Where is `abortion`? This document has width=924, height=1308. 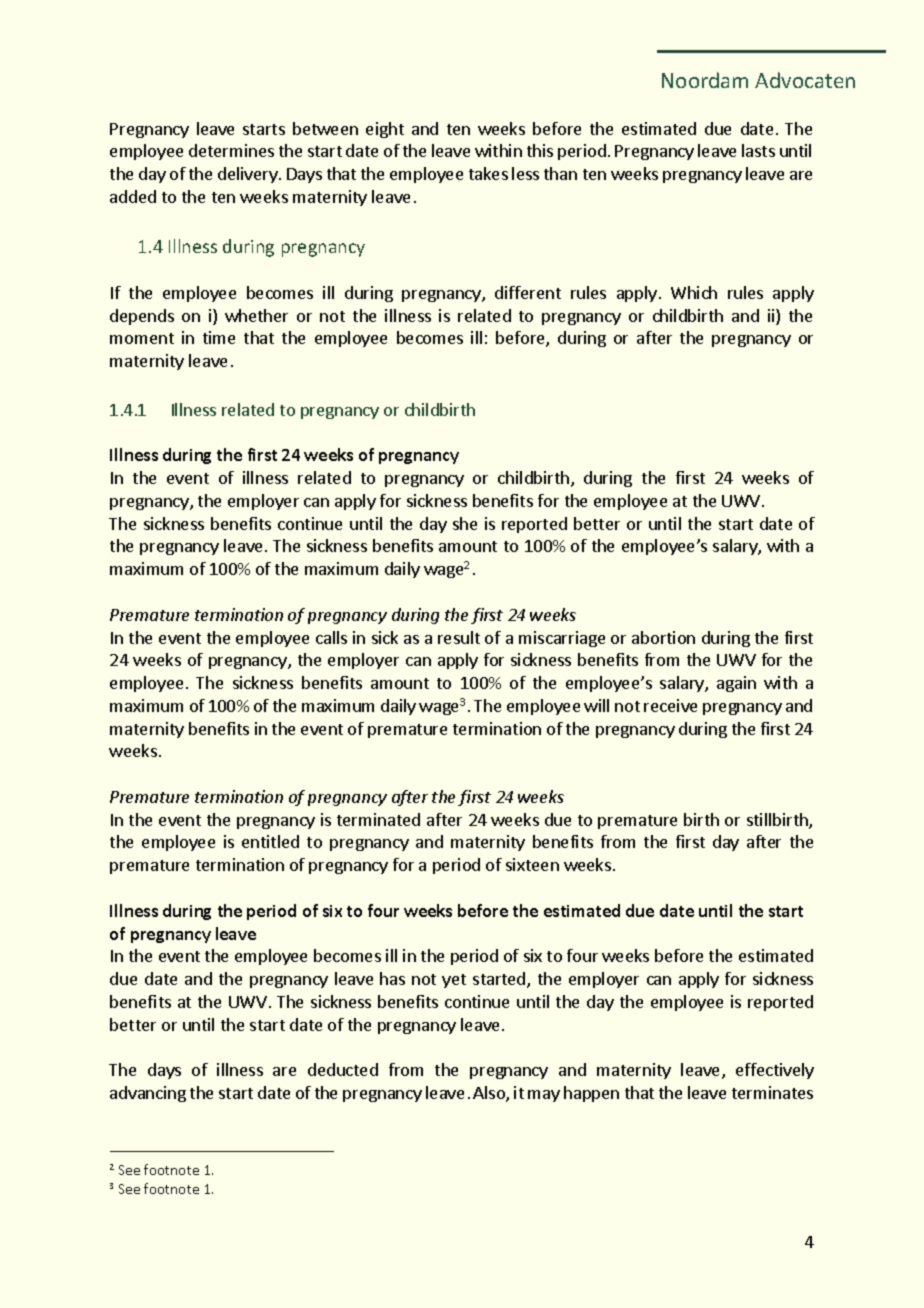
abortion is located at coordinates (663, 637).
